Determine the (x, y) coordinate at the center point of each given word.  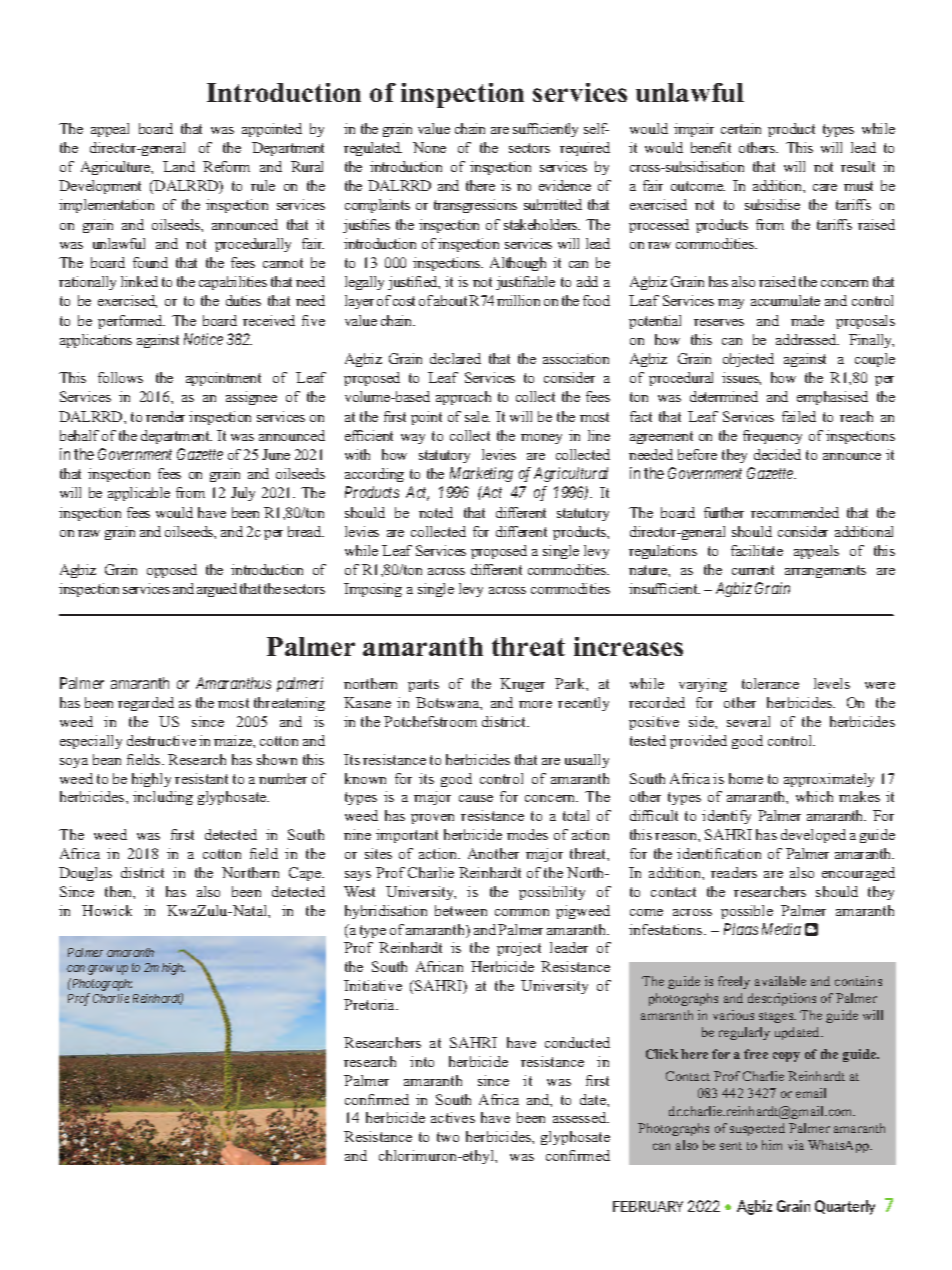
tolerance (770, 683)
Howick (107, 910)
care (825, 187)
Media (781, 929)
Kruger (522, 685)
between (461, 910)
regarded (146, 704)
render (165, 416)
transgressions (475, 206)
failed (799, 416)
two (448, 1137)
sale (477, 416)
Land (179, 166)
